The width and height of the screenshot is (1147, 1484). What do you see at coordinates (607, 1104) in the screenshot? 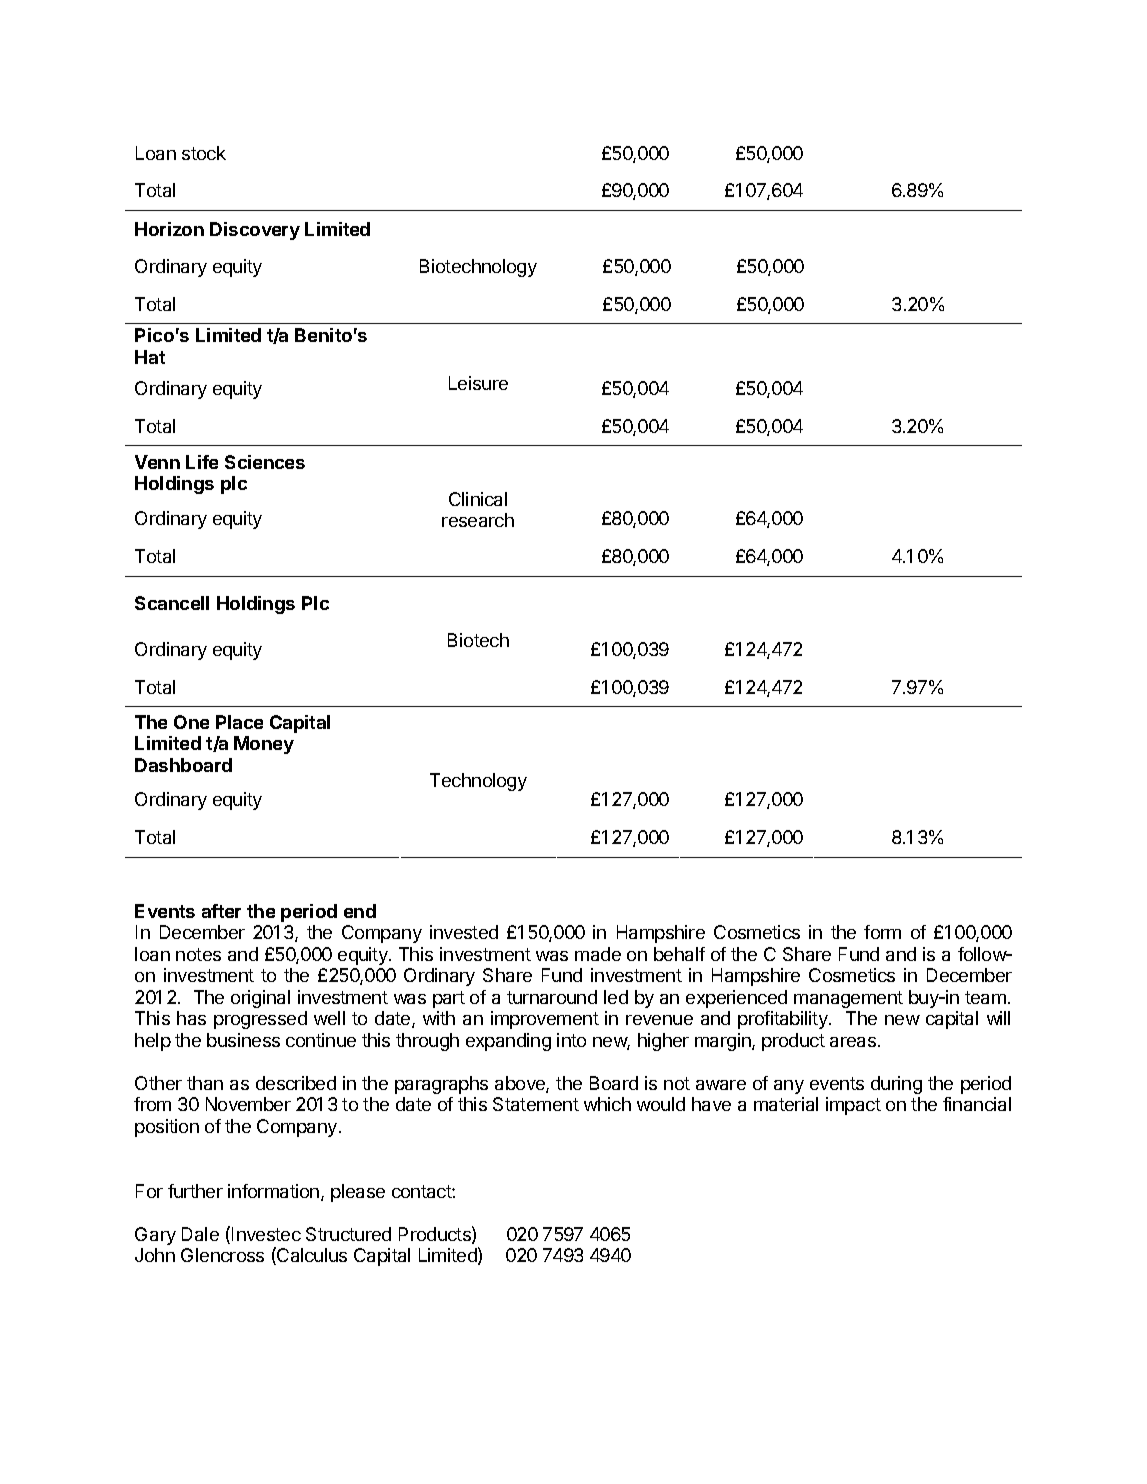
I see `which` at bounding box center [607, 1104].
